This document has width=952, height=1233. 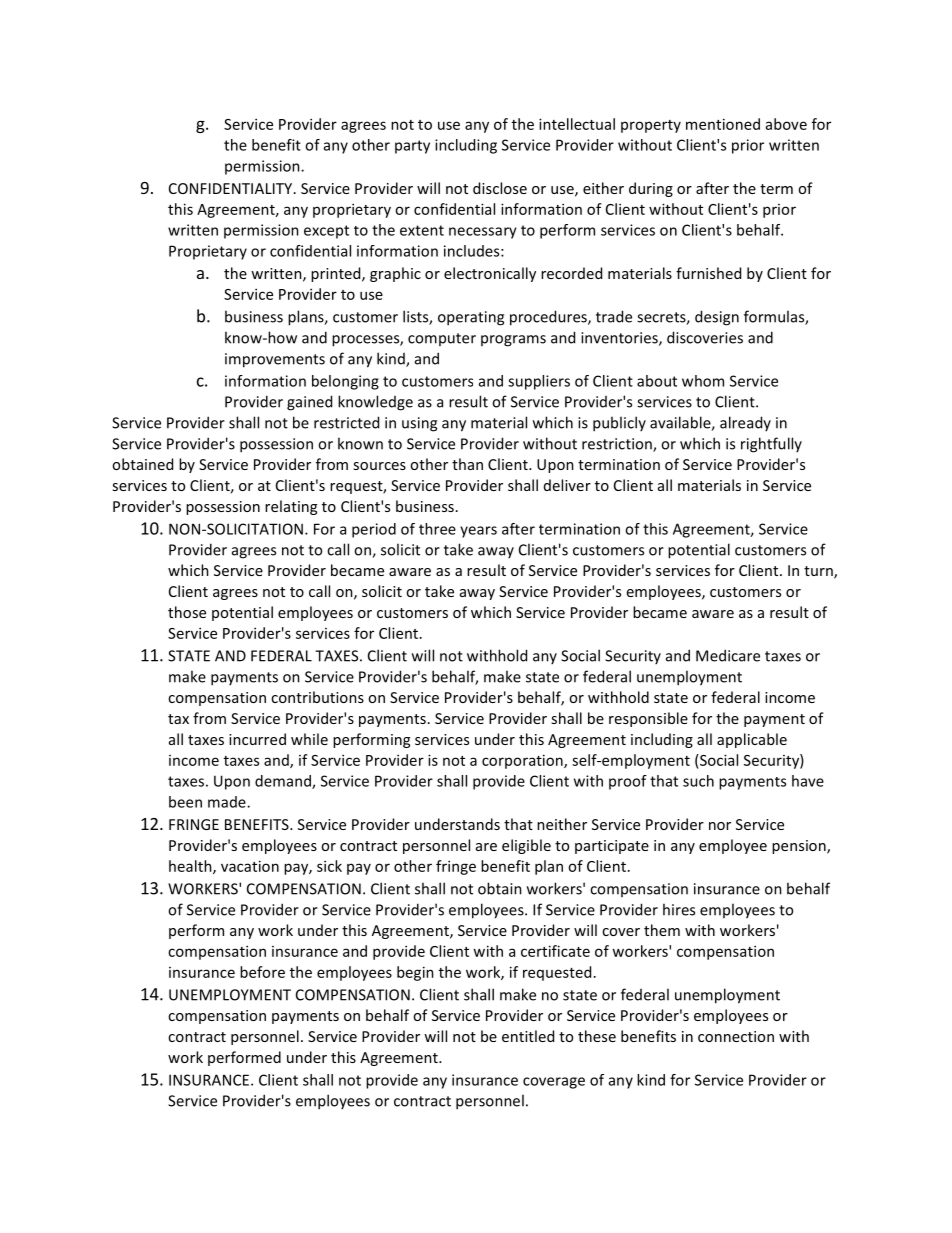 What do you see at coordinates (187, 612) in the document?
I see `those` at bounding box center [187, 612].
